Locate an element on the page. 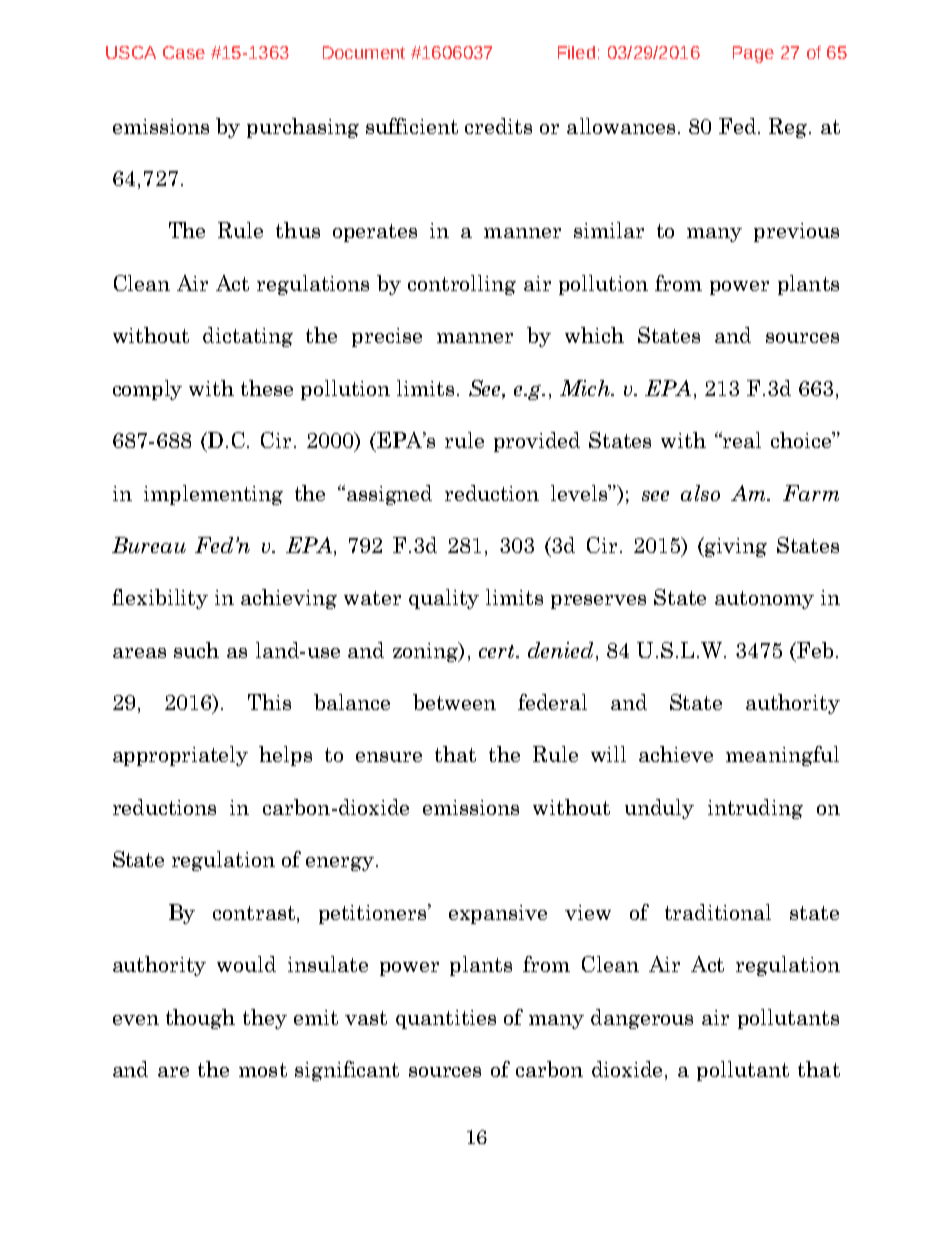  credits is located at coordinates (498, 126).
